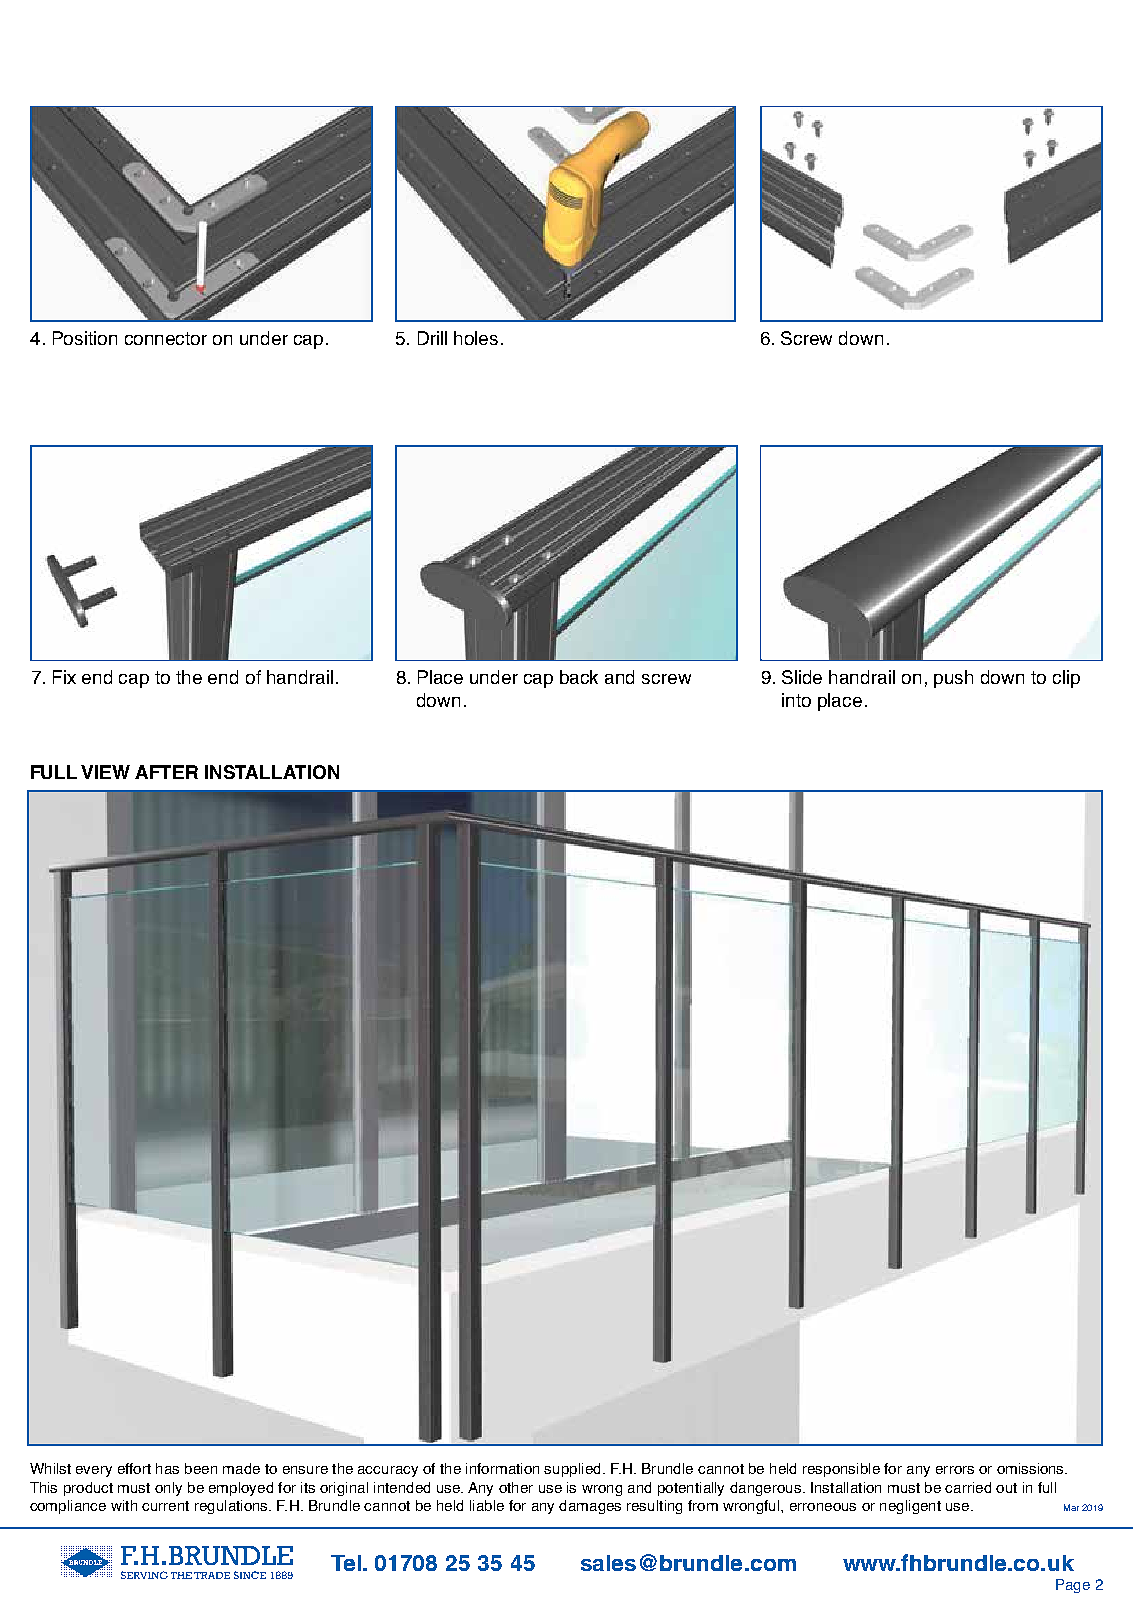  I want to click on back, so click(579, 677).
